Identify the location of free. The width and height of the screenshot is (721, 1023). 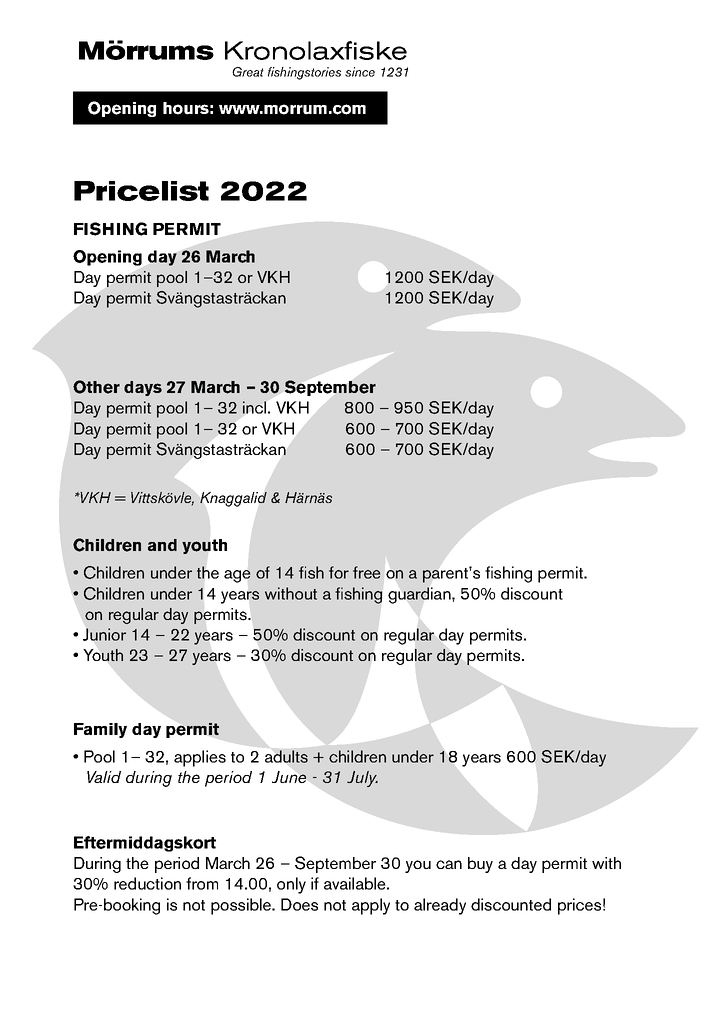
(366, 572).
